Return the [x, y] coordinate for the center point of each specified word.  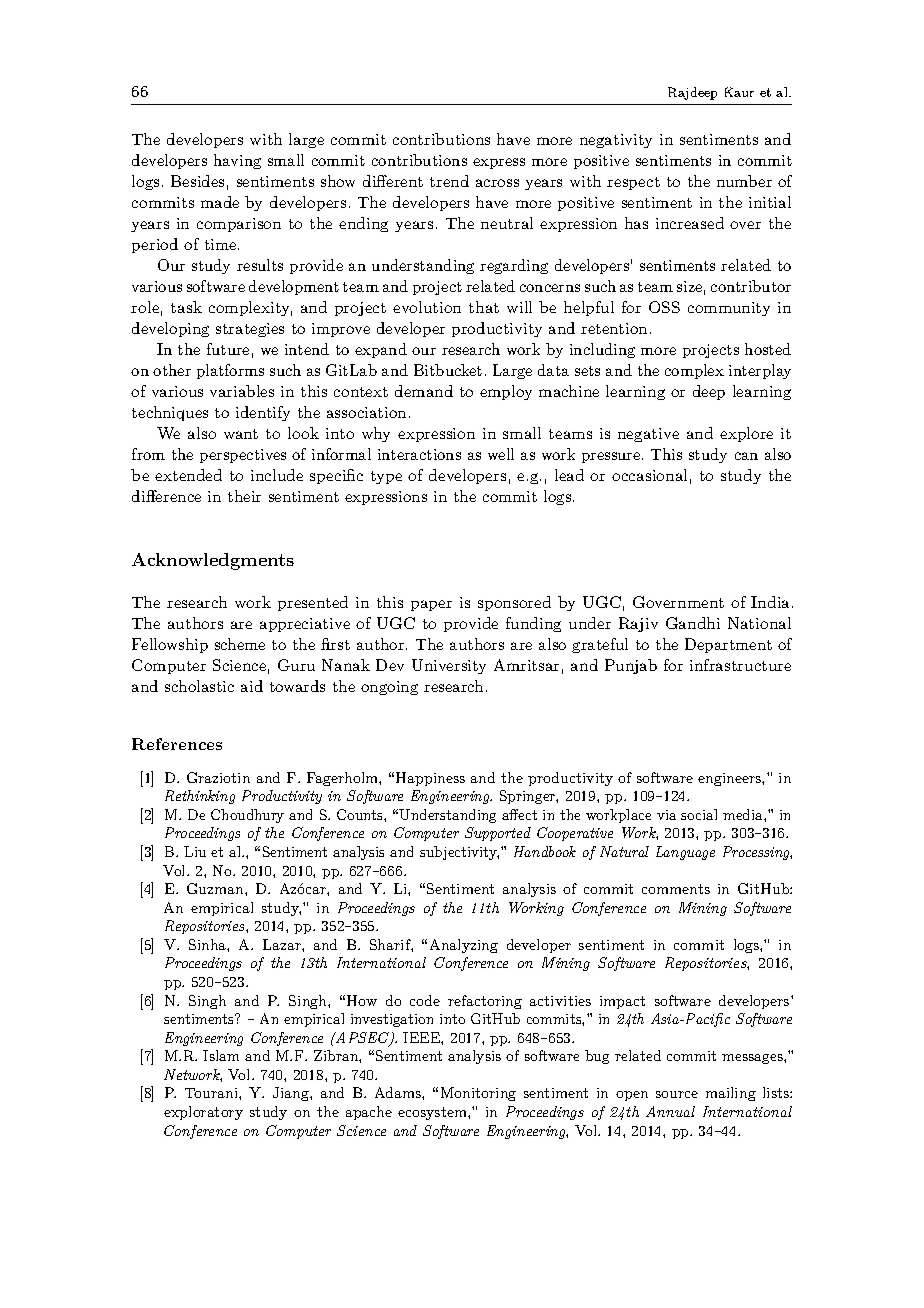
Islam [221, 1055]
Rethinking [200, 797]
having [237, 161]
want [241, 434]
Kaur [739, 92]
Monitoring [478, 1094]
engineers [730, 779]
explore [746, 434]
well [501, 454]
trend [449, 181]
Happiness [430, 779]
